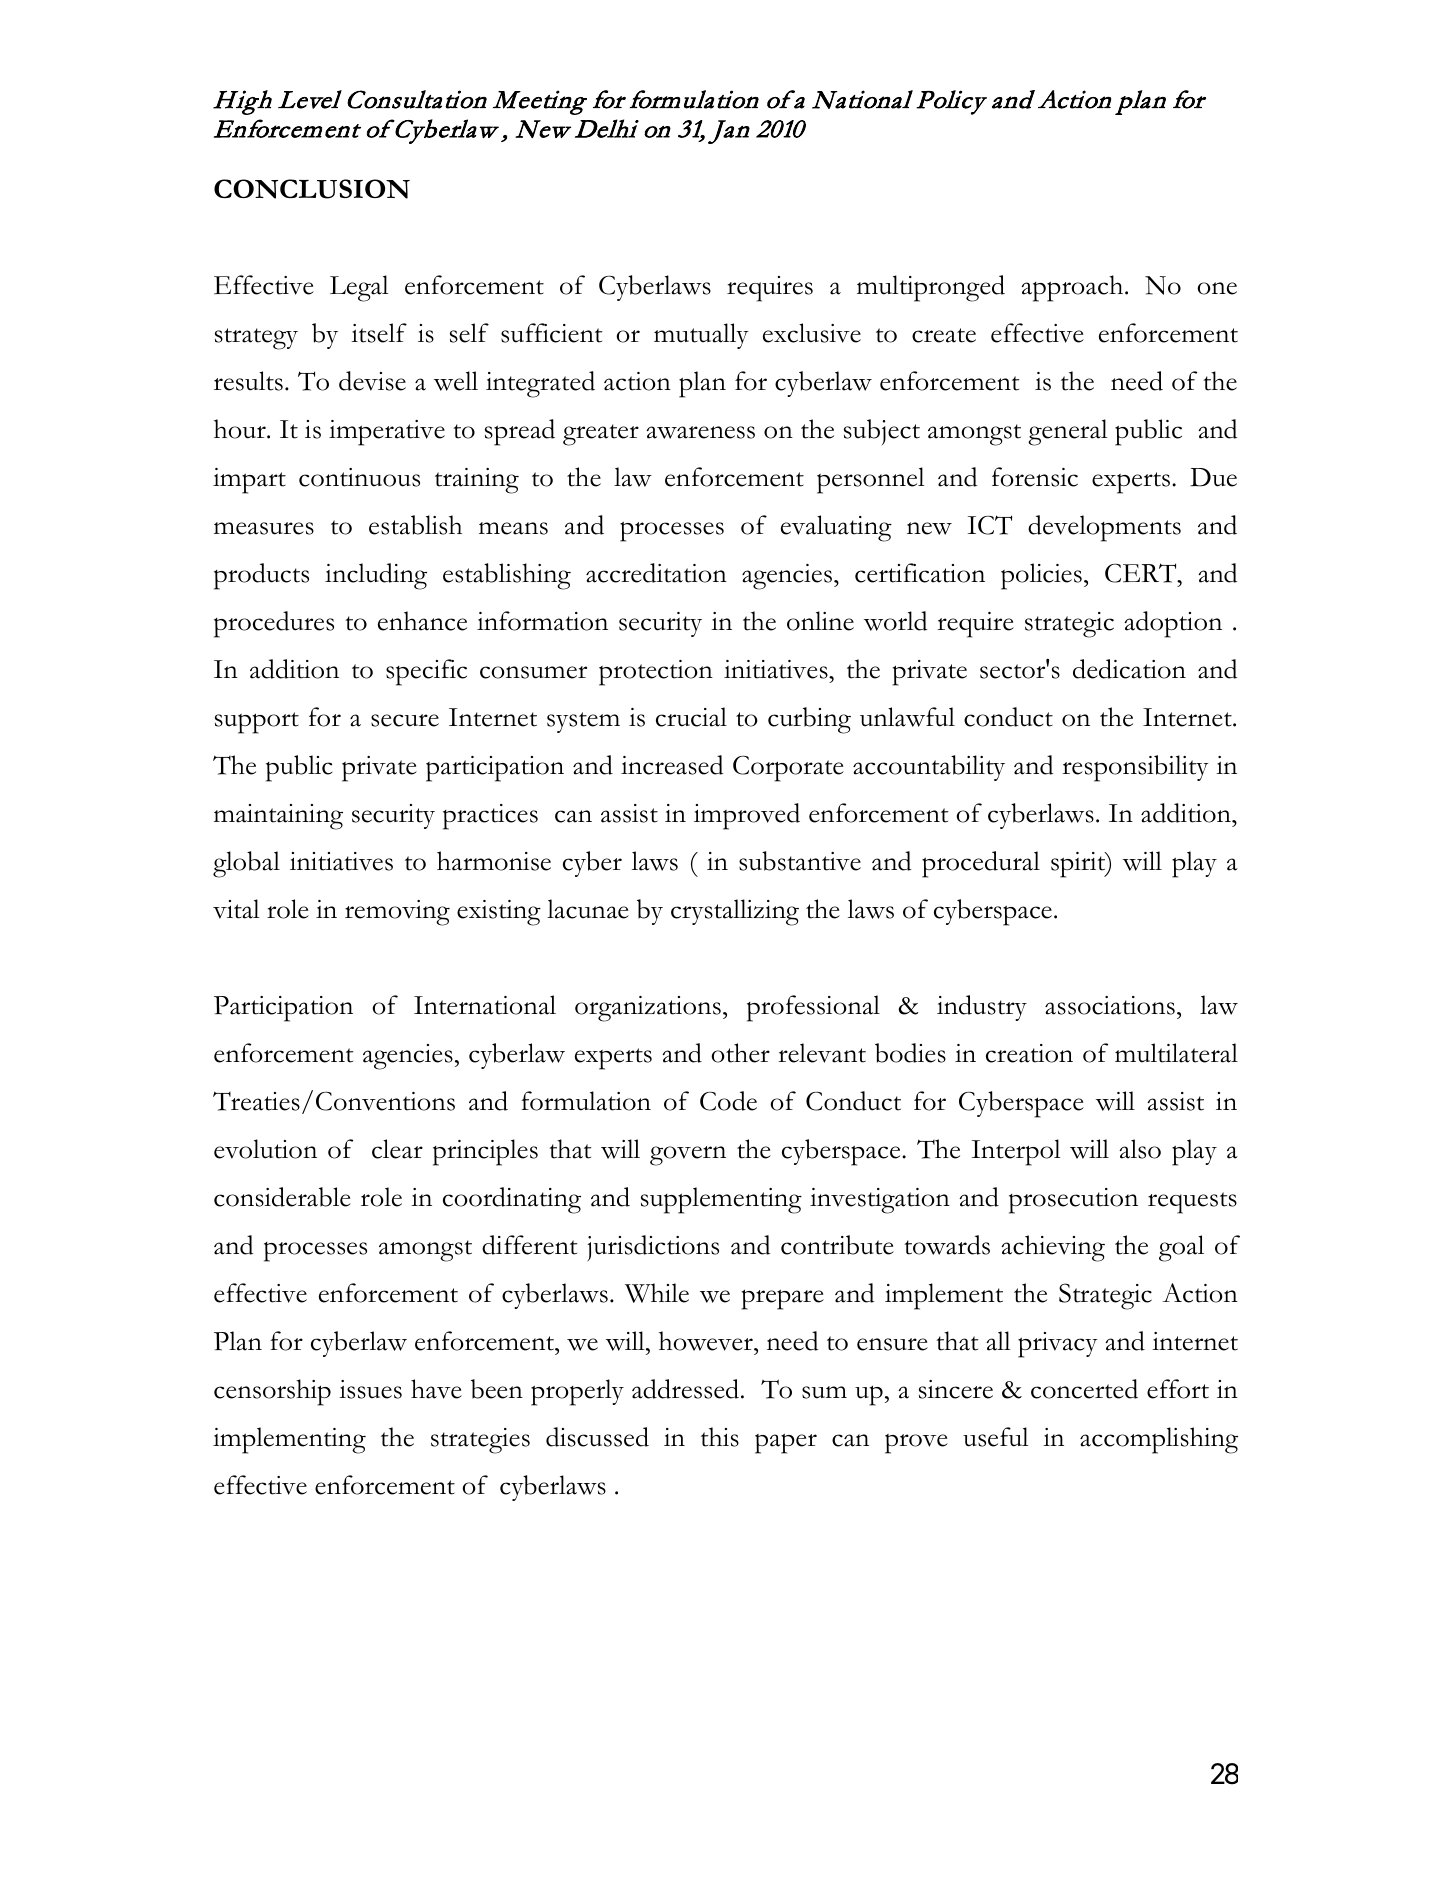 The image size is (1451, 1877). I want to click on addressed, so click(687, 1389).
